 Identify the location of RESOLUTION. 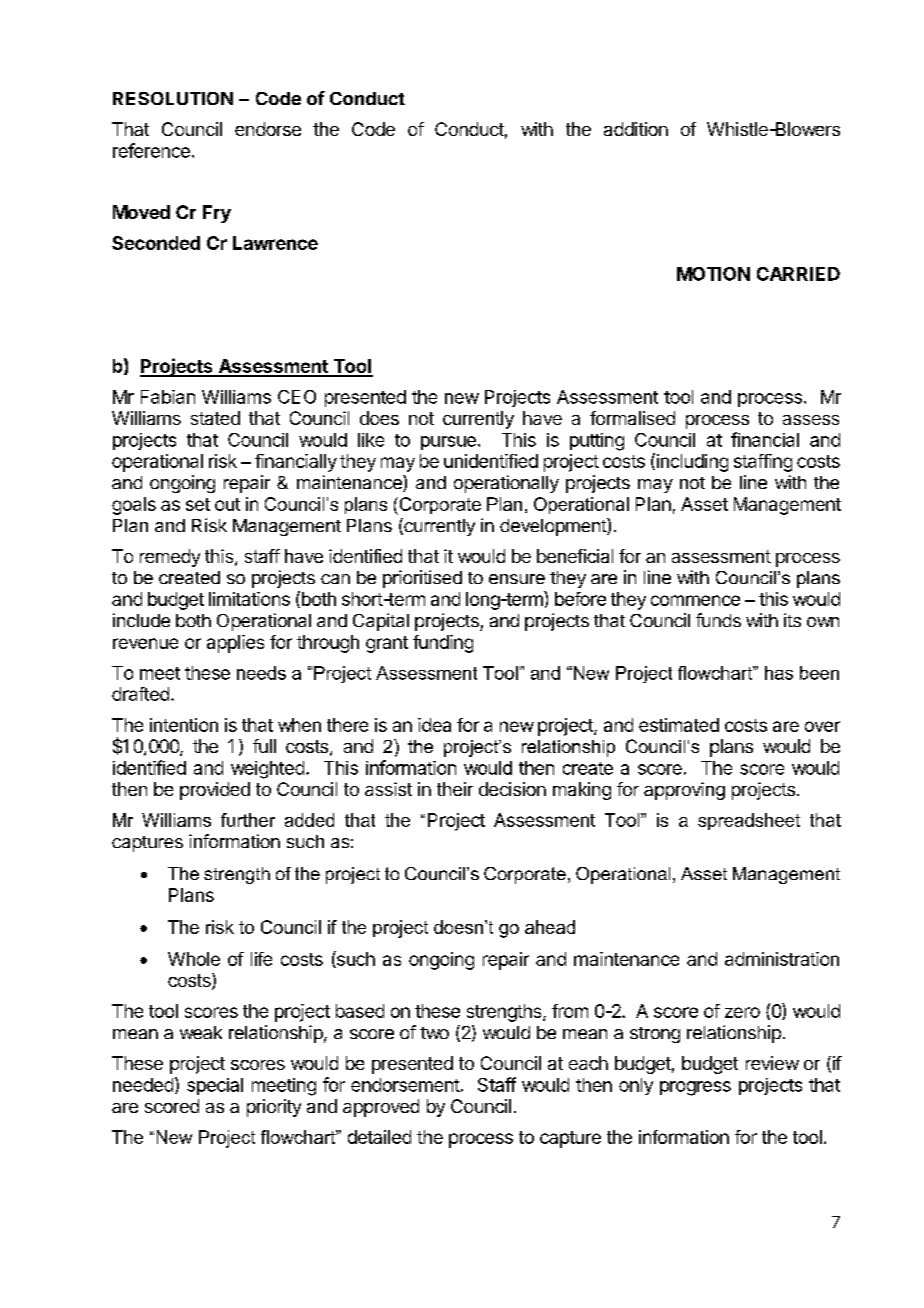
(173, 98).
